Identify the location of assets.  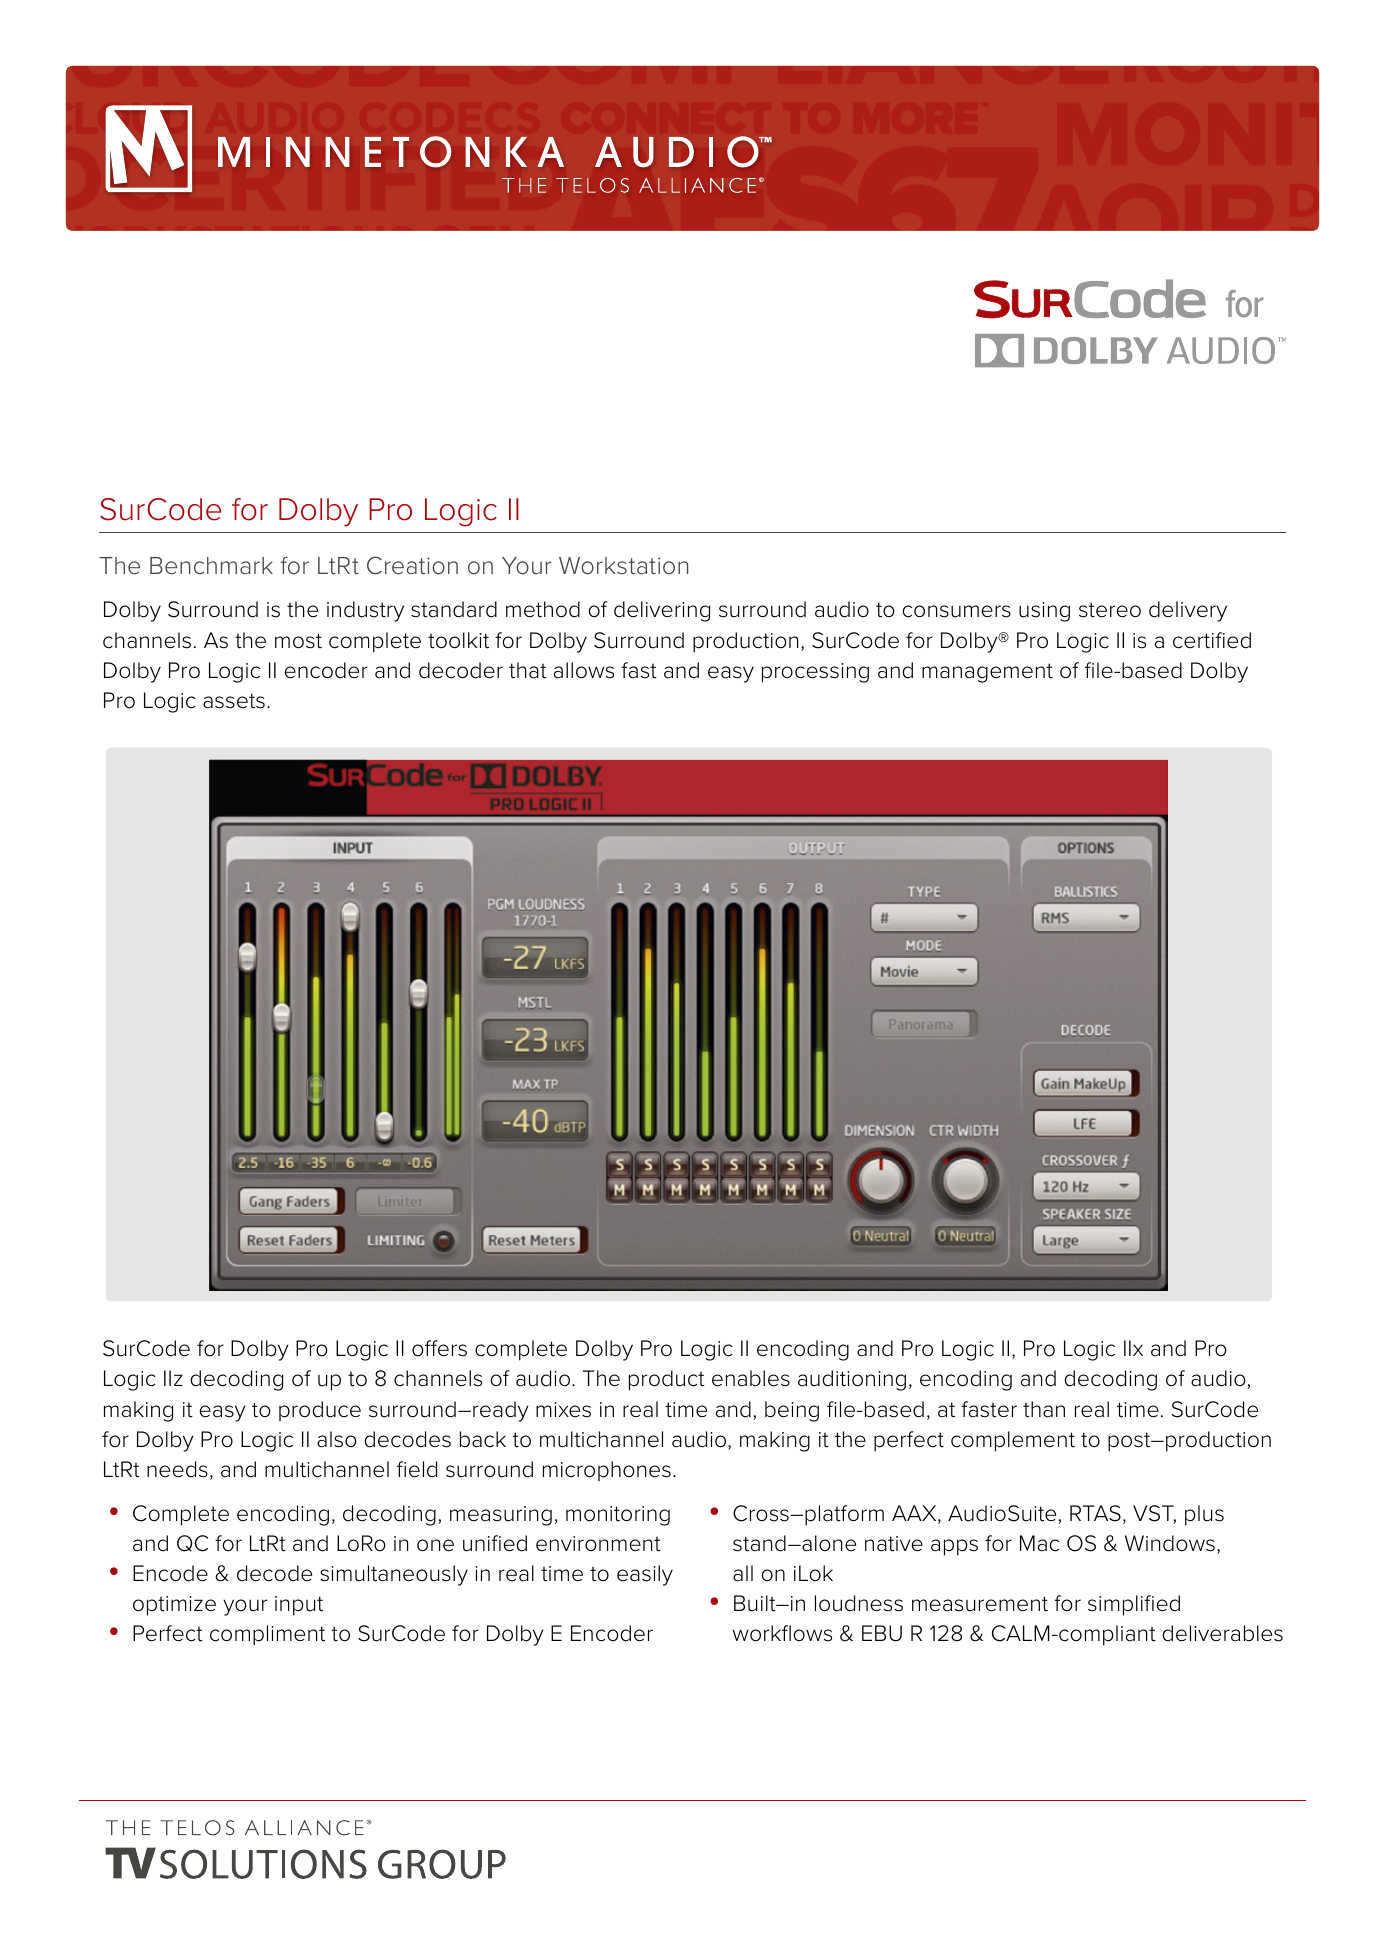
(234, 701).
